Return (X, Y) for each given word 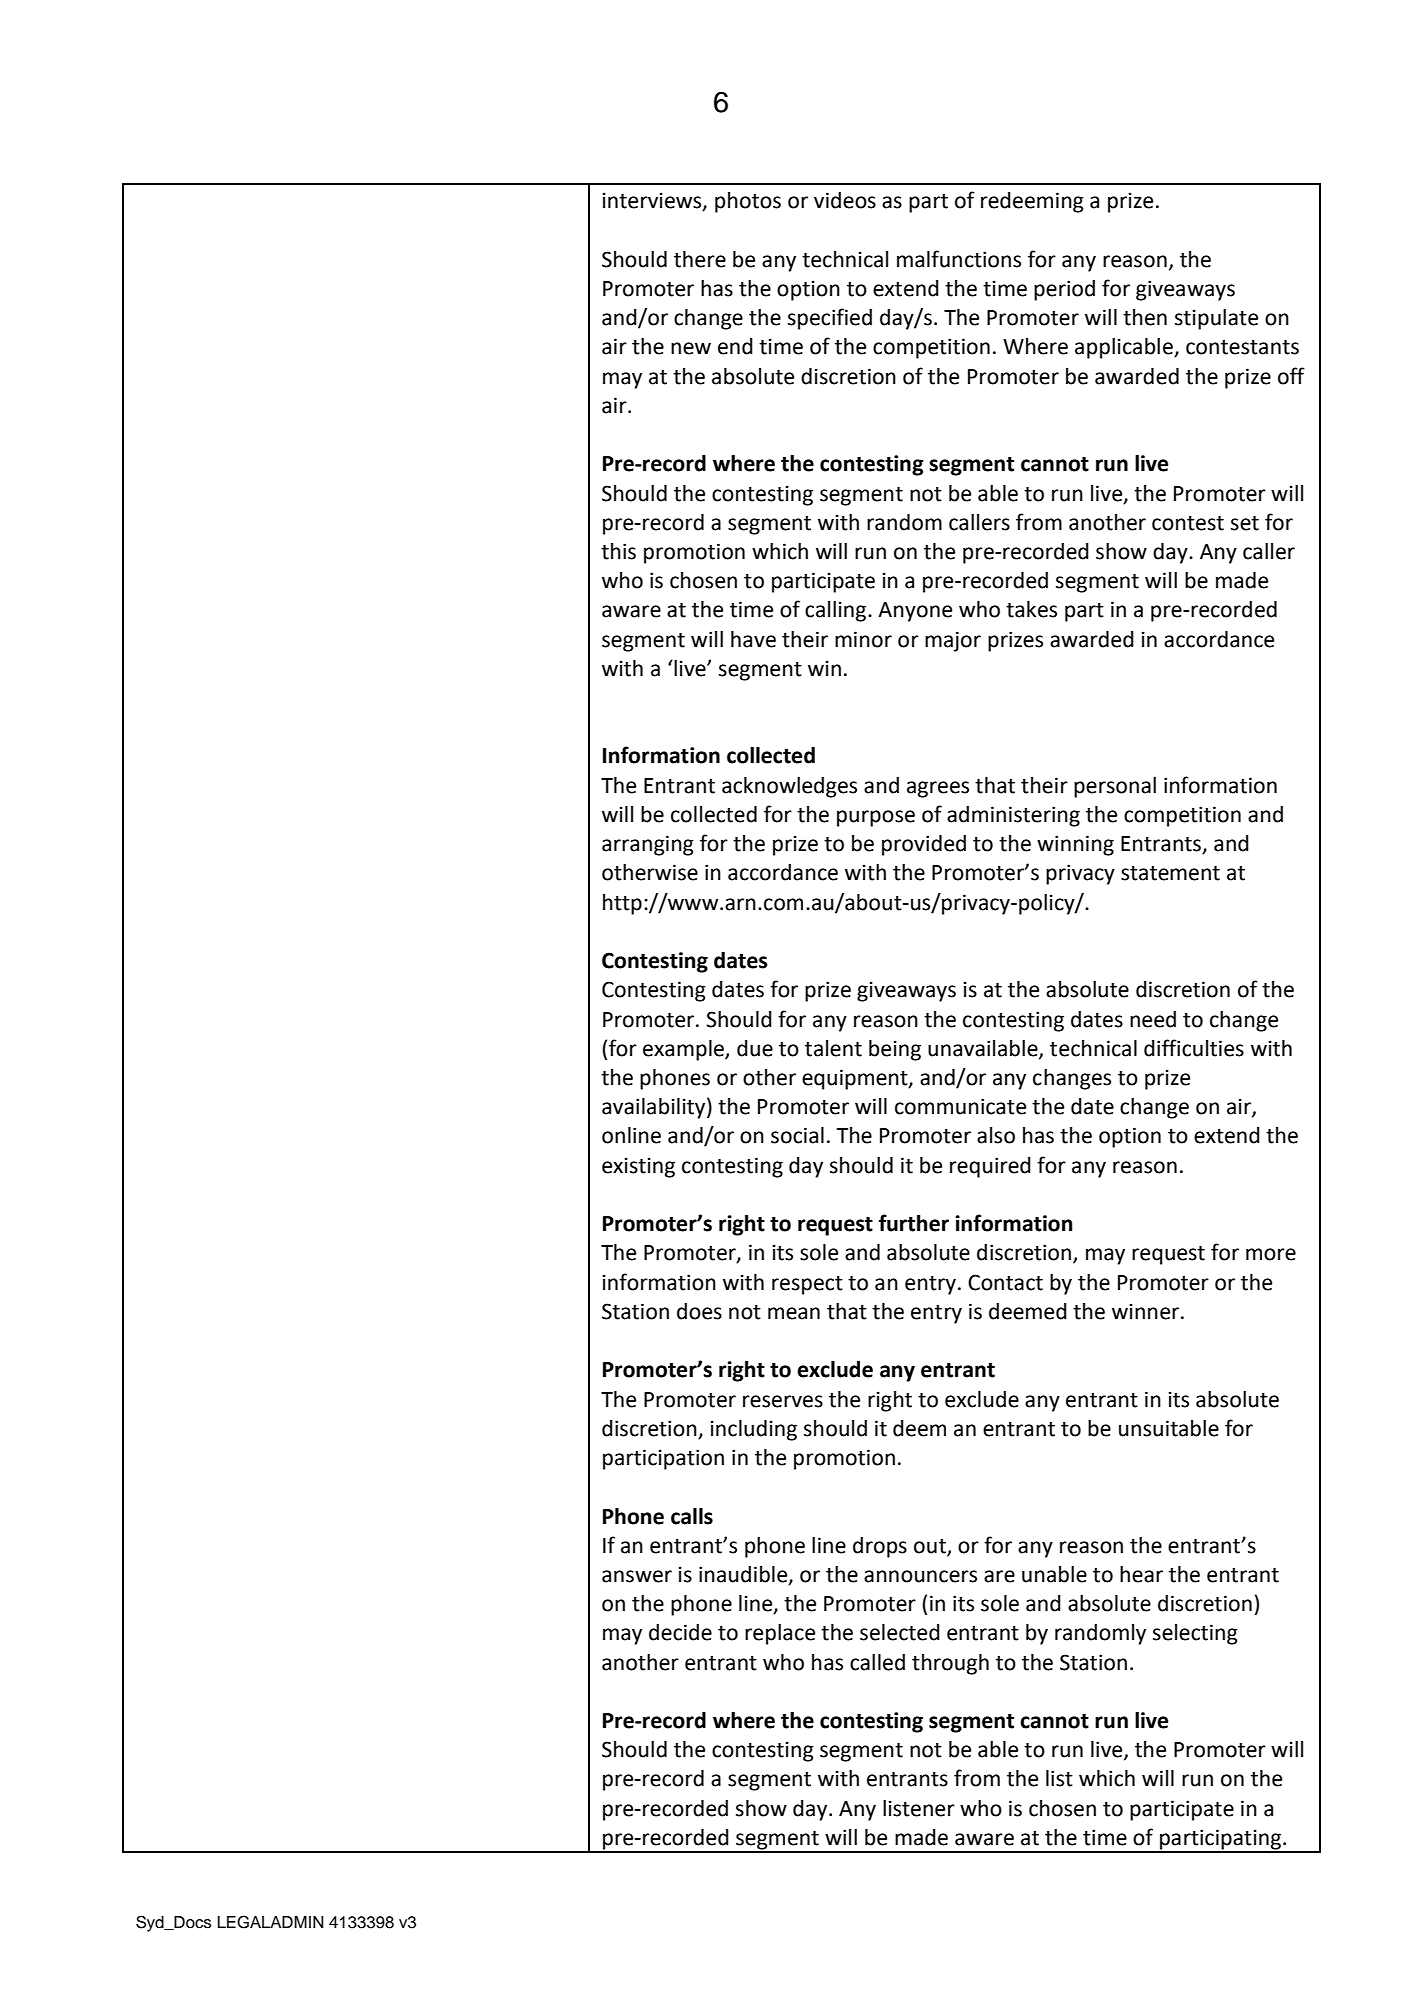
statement (1170, 873)
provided (924, 845)
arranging (648, 845)
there (700, 259)
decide (680, 1632)
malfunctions (959, 259)
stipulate (1216, 319)
